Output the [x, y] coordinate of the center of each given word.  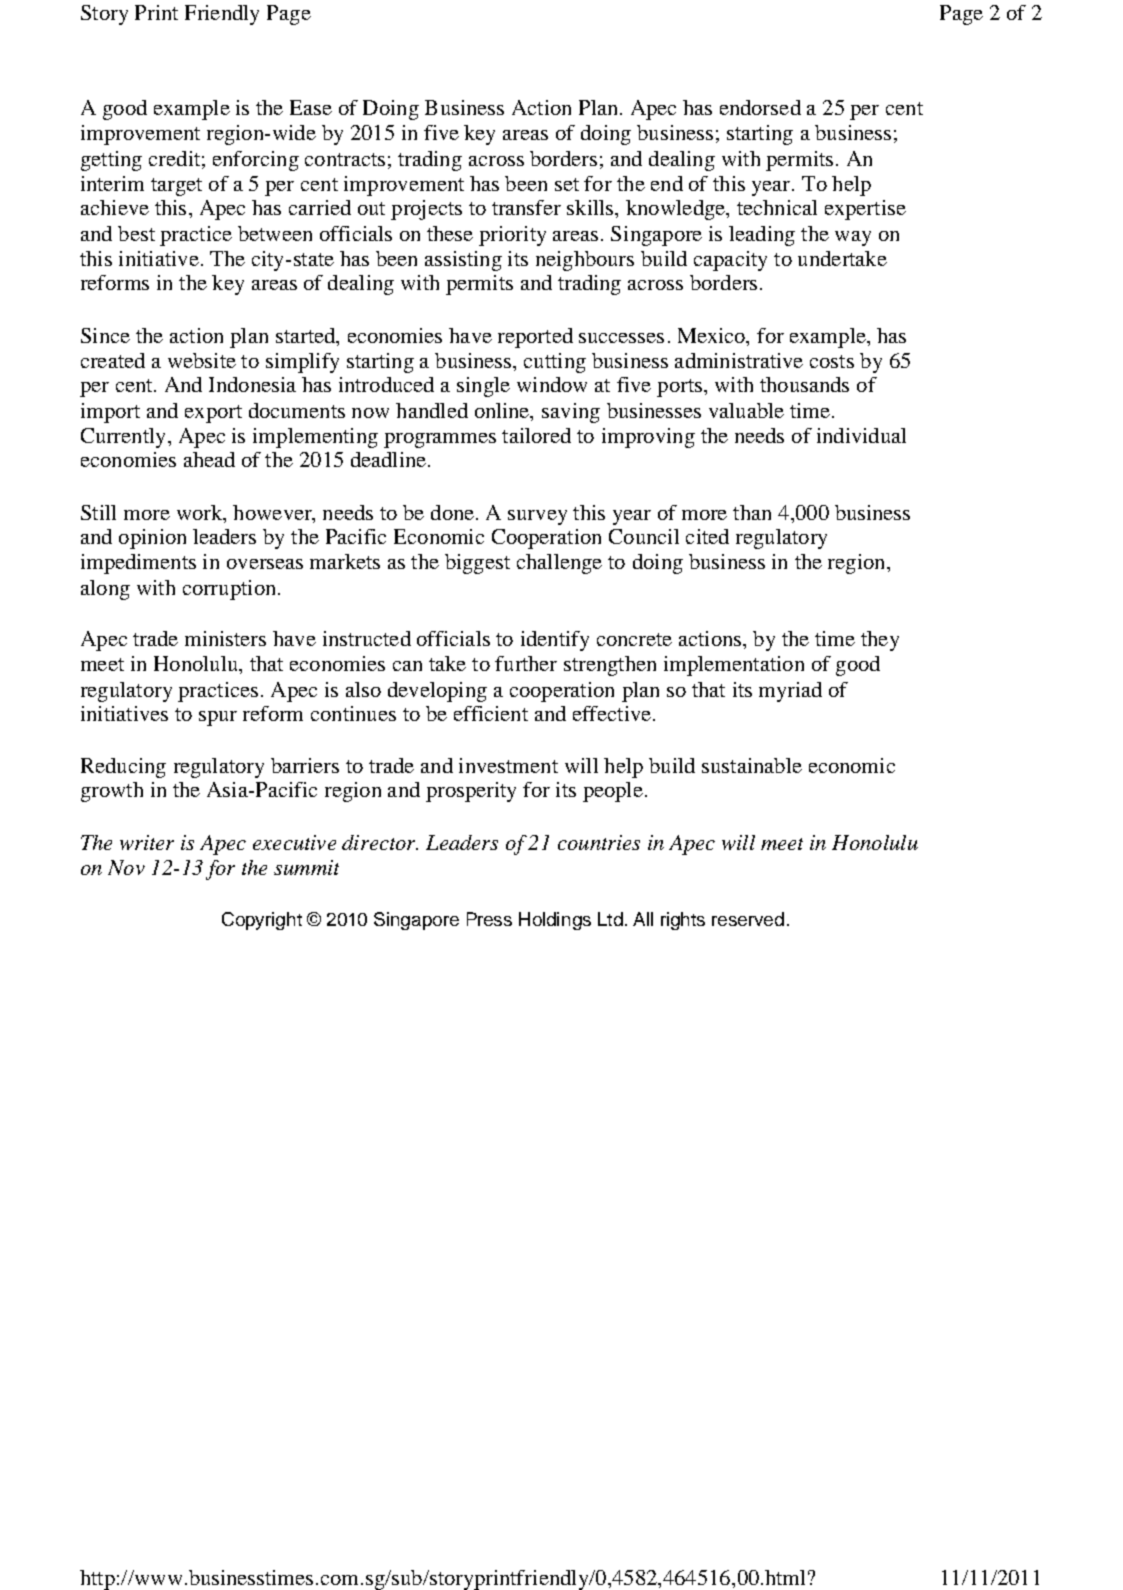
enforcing [256, 161]
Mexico [713, 335]
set [567, 184]
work [200, 512]
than [752, 512]
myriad [790, 692]
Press [489, 919]
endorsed [760, 107]
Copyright [262, 921]
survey [537, 517]
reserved [748, 919]
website [202, 360]
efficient [491, 713]
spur [218, 718]
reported [535, 338]
